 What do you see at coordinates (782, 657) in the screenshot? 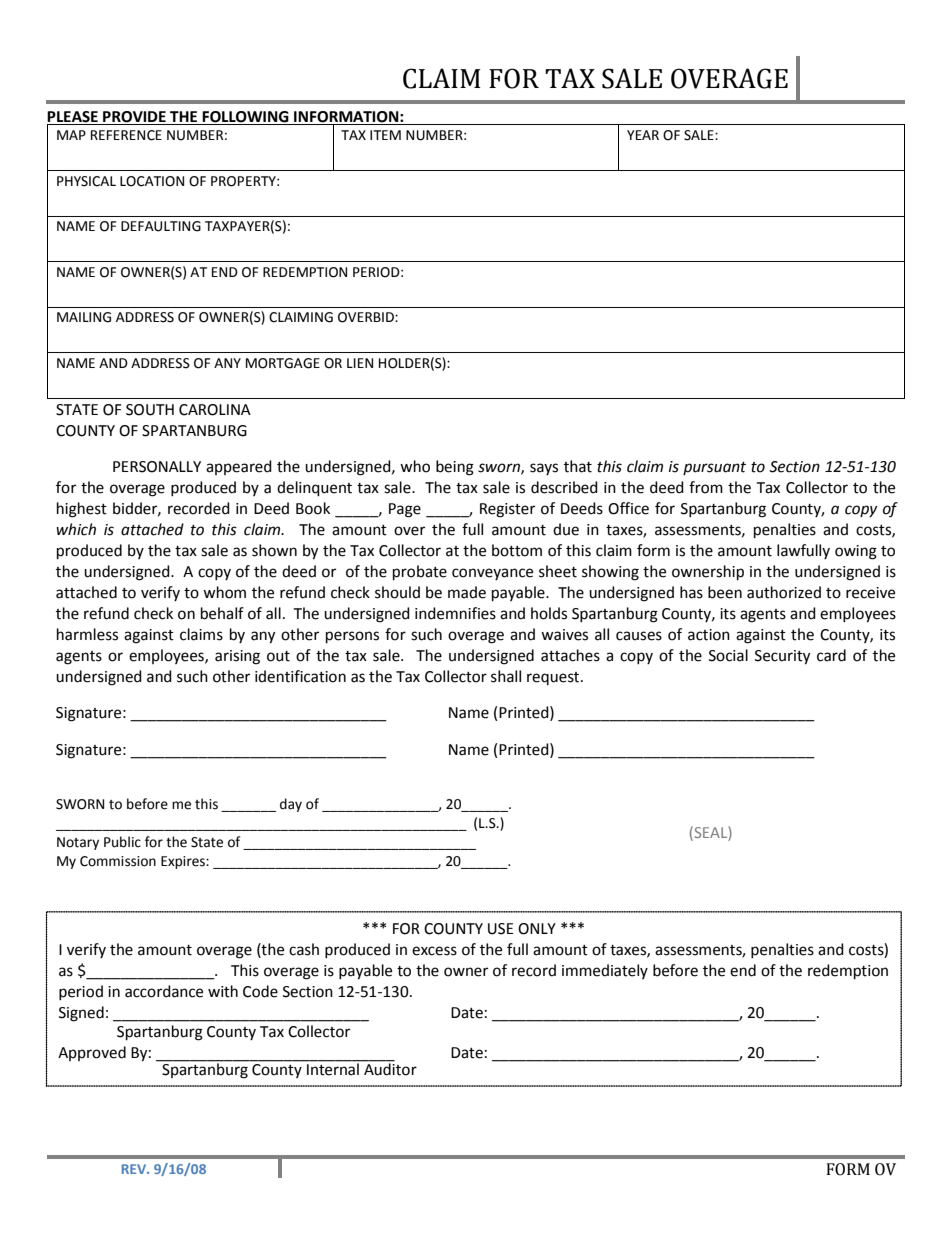
I see `Security` at bounding box center [782, 657].
